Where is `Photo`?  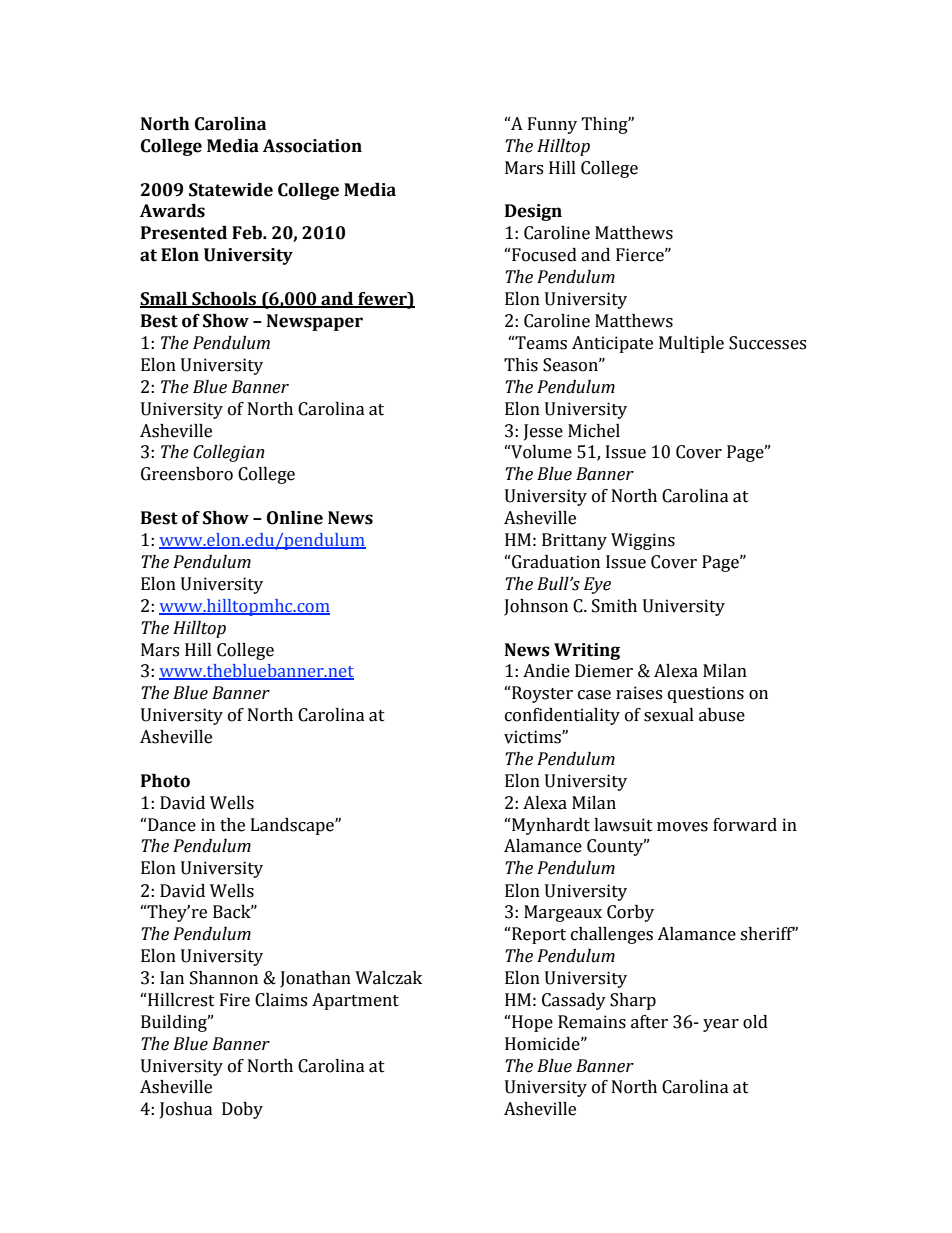
Photo is located at coordinates (165, 781).
